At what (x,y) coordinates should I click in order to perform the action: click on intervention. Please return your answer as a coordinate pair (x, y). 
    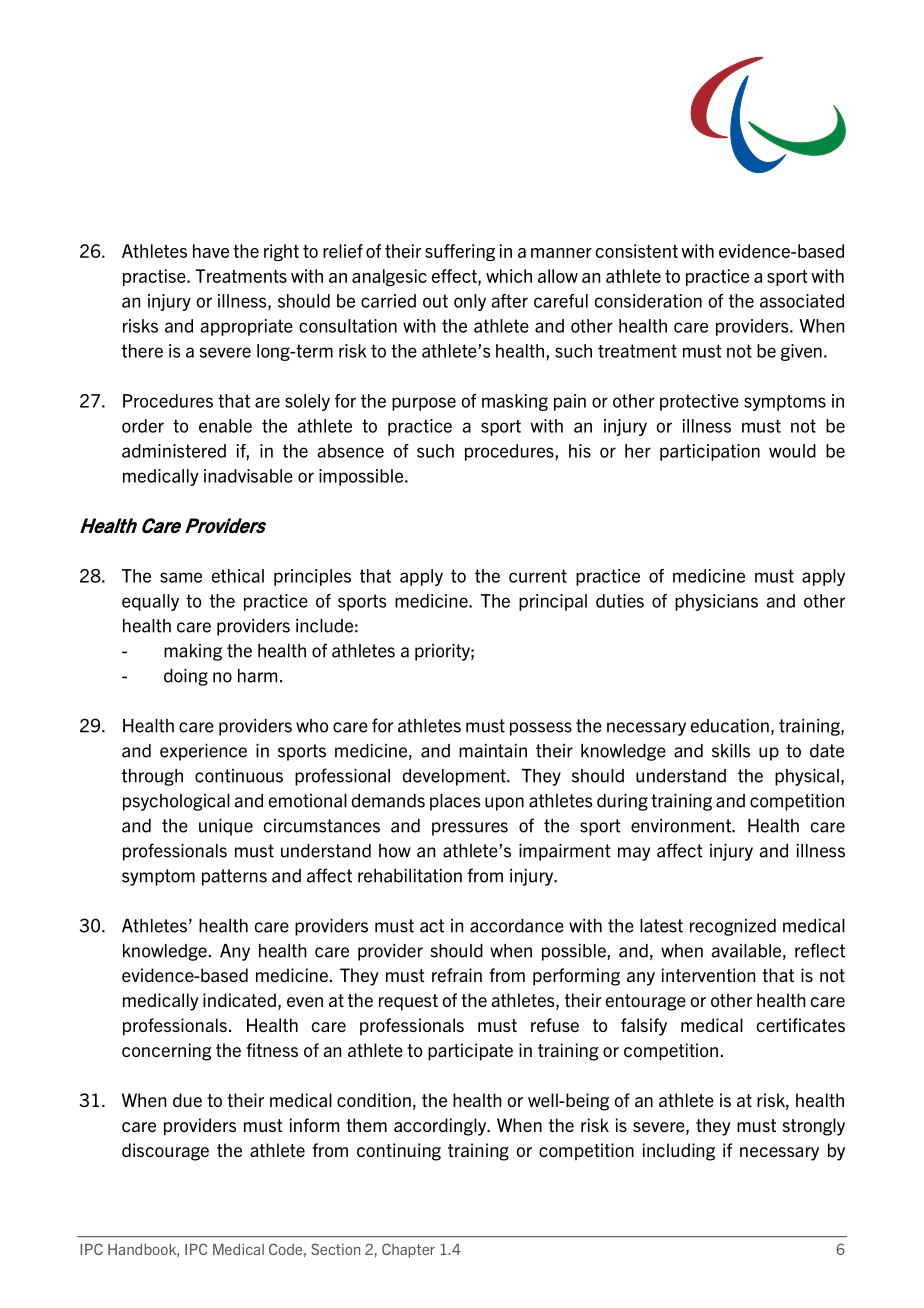
    Looking at the image, I should click on (708, 975).
